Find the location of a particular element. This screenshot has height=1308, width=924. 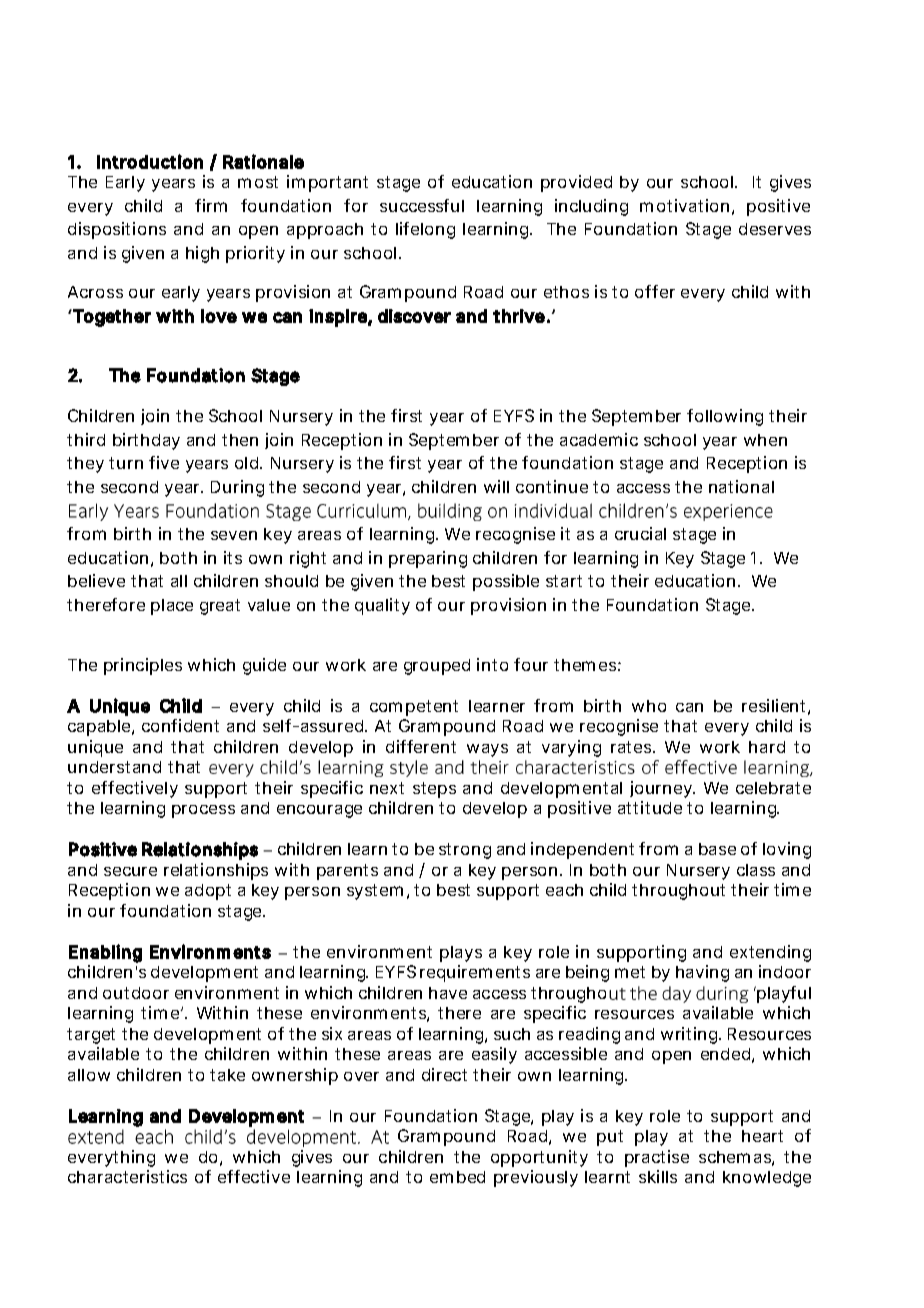

will is located at coordinates (496, 486).
